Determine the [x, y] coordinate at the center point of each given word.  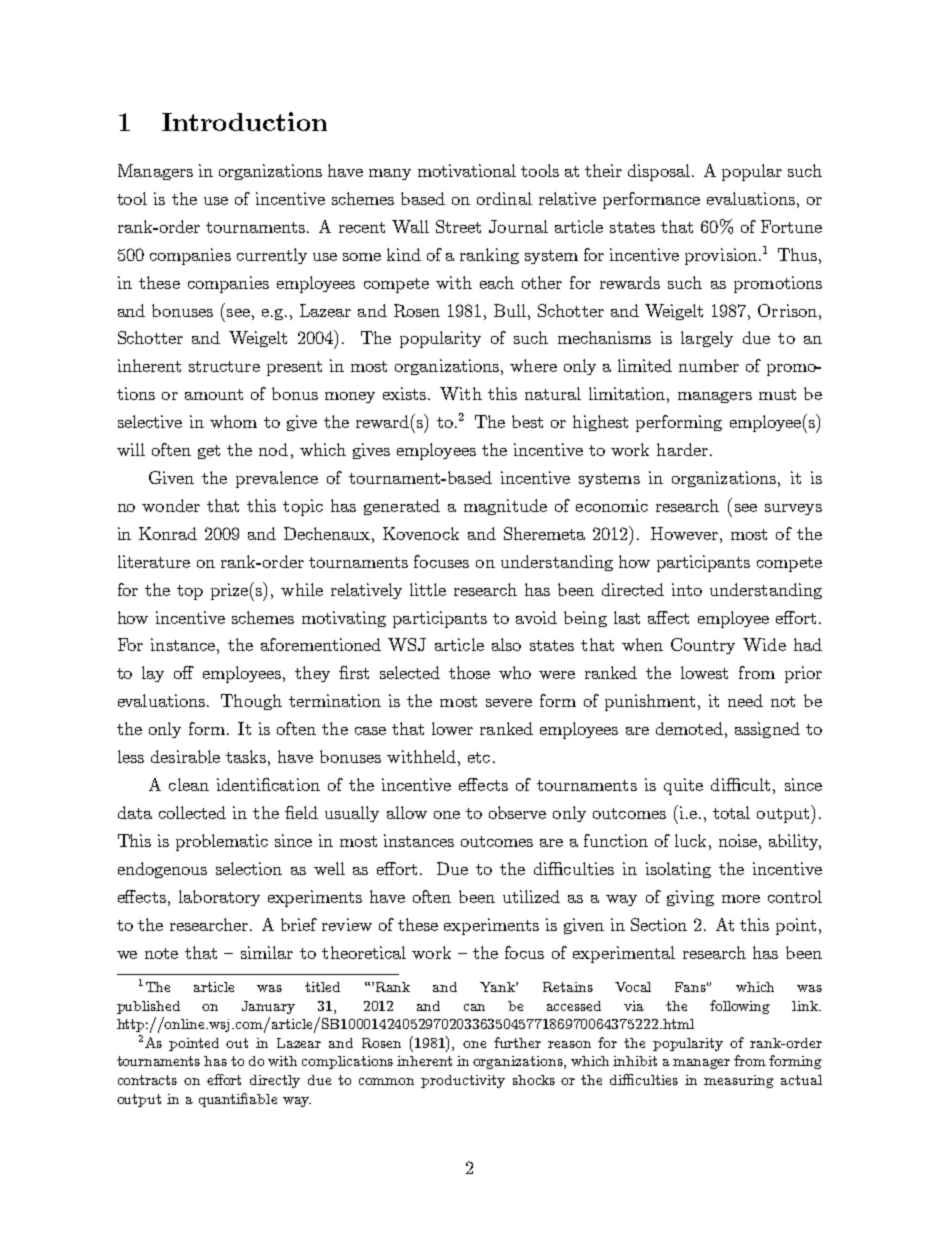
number [709, 365]
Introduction [244, 121]
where [533, 365]
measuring [739, 1081]
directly [275, 1081]
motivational [467, 170]
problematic [222, 842]
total [731, 812]
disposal [659, 172]
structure [224, 366]
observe [517, 812]
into [687, 589]
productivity [463, 1081]
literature [154, 561]
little [428, 589]
